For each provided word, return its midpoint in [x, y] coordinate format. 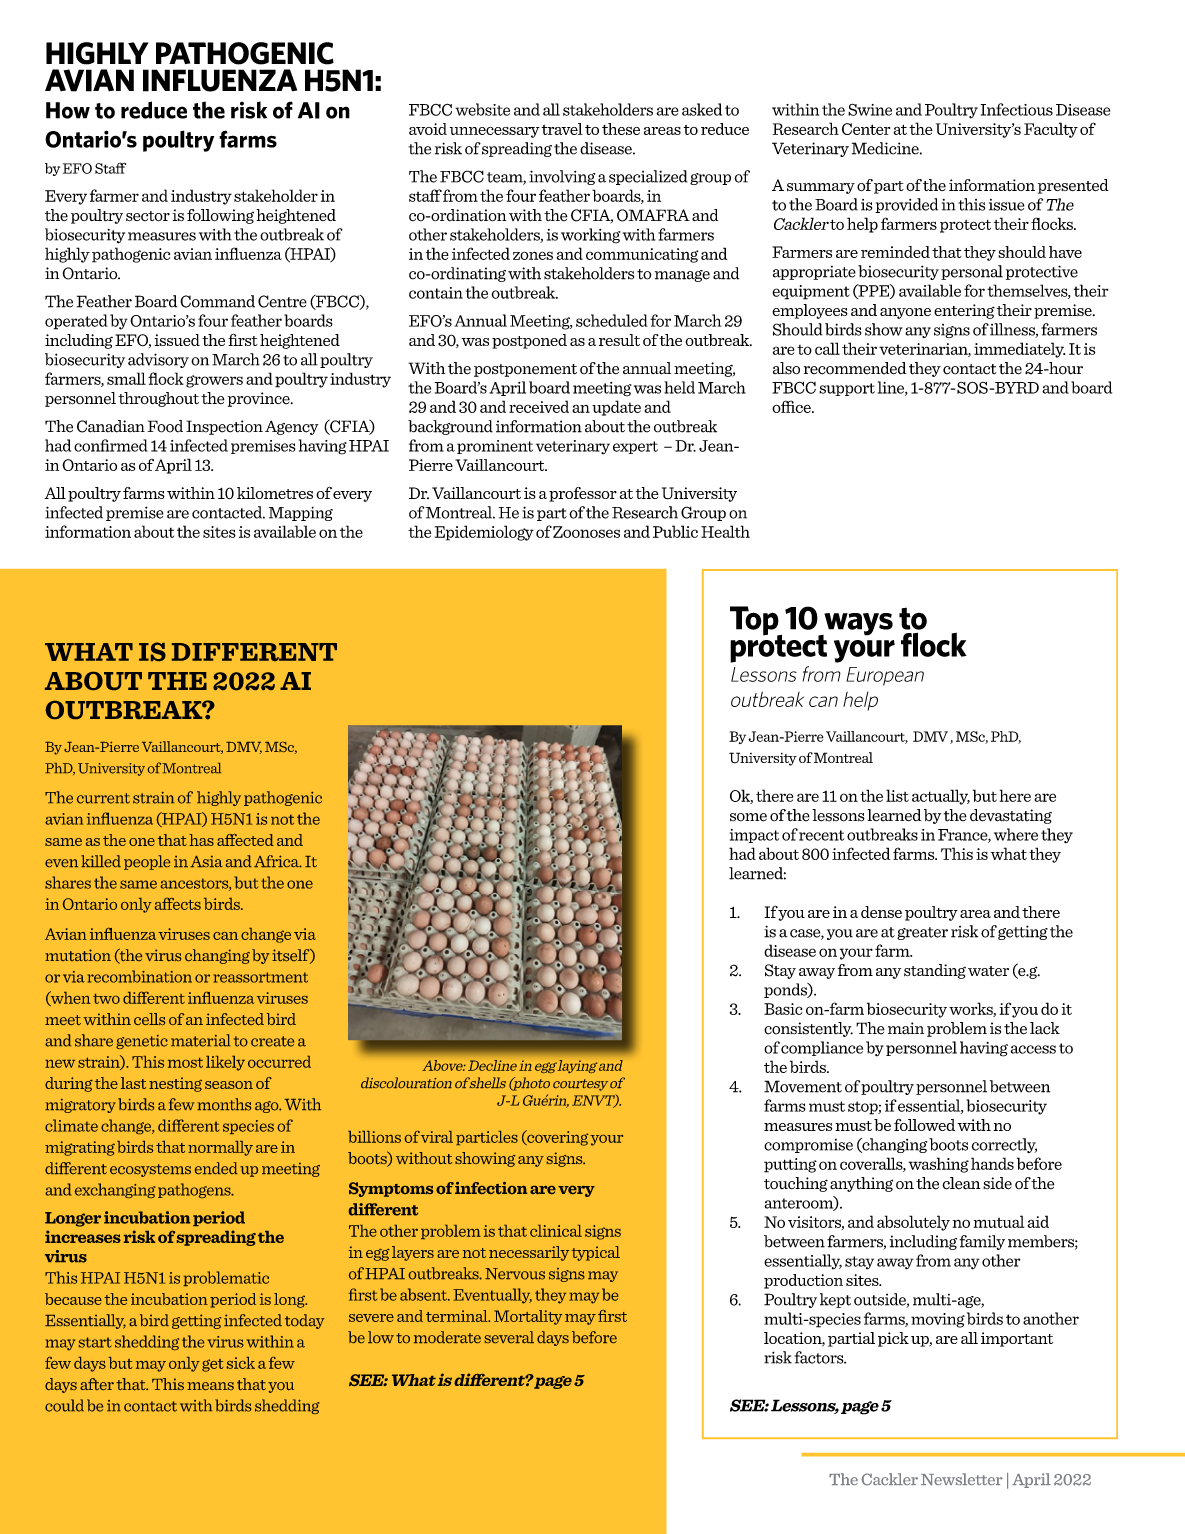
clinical [556, 1231]
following [220, 216]
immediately [1019, 350]
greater [922, 933]
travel [562, 129]
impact [754, 836]
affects [178, 904]
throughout [158, 399]
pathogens [195, 1190]
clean [961, 1183]
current [103, 798]
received [539, 406]
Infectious [1016, 109]
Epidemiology [484, 533]
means [210, 1386]
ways [857, 625]
